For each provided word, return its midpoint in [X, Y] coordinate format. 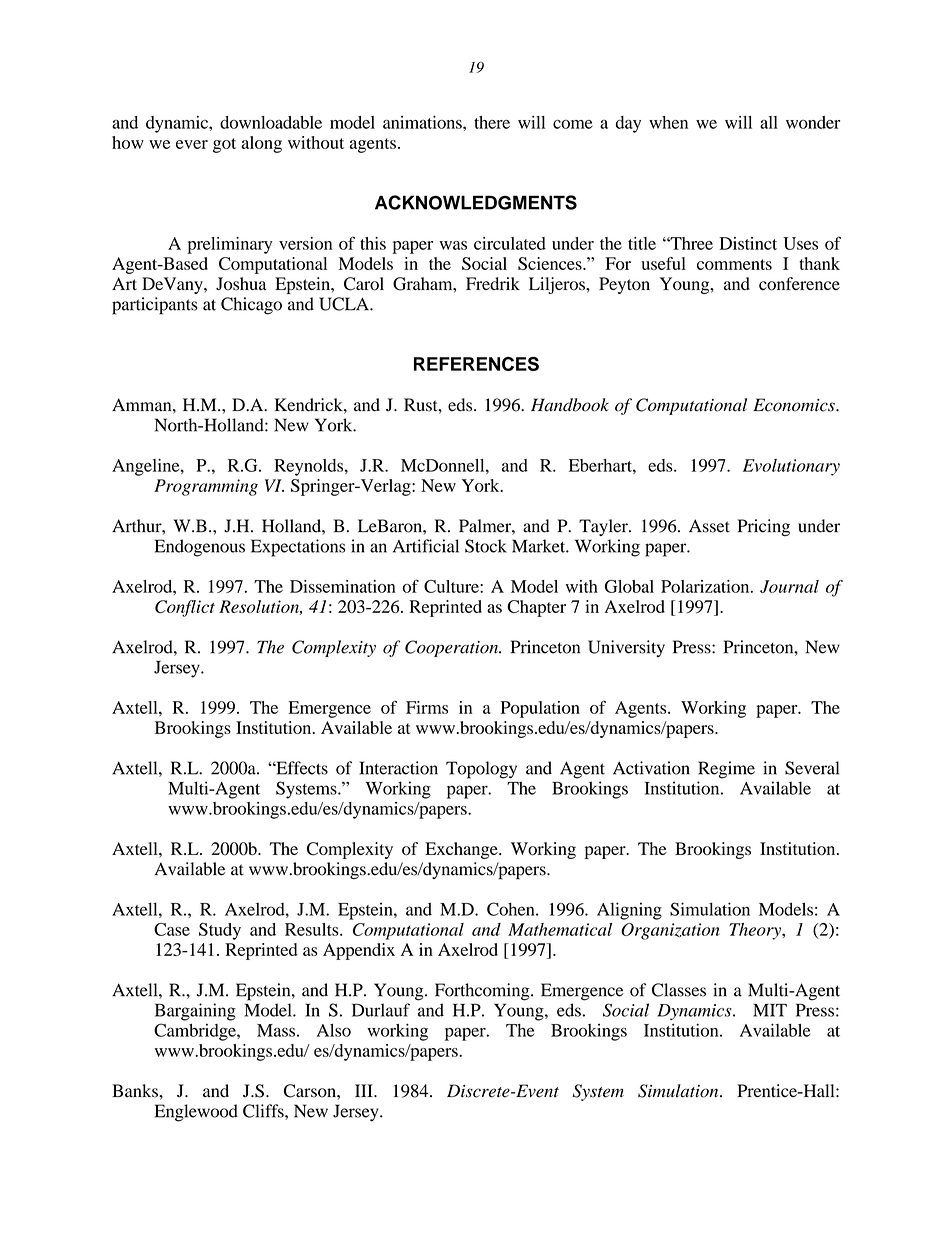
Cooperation [453, 648]
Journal [789, 586]
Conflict [185, 608]
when [668, 122]
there [492, 122]
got [224, 145]
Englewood [196, 1113]
